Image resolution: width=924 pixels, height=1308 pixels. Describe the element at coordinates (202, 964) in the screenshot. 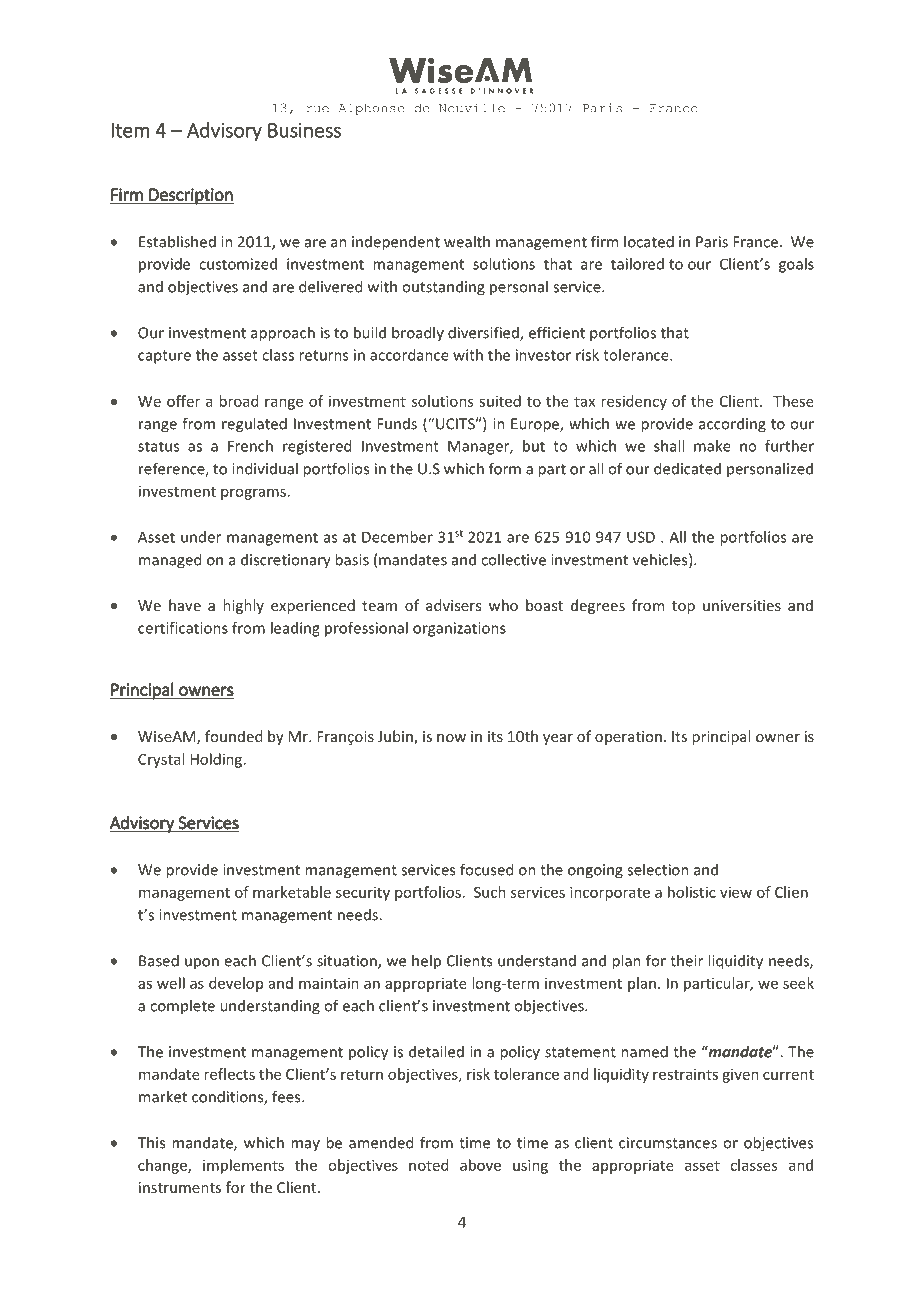

I see `upon` at that location.
